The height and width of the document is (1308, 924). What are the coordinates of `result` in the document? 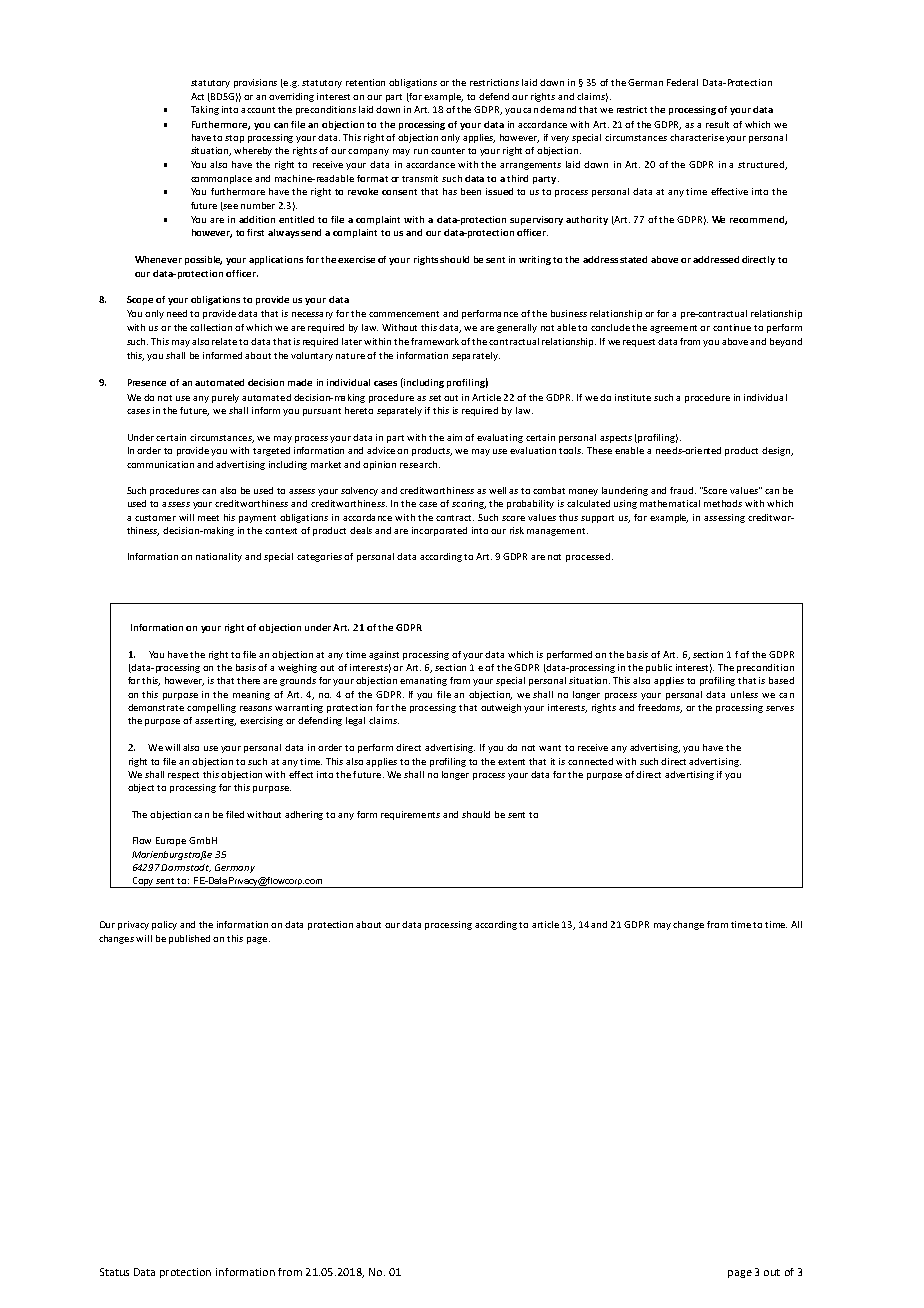 It's located at (717, 124).
